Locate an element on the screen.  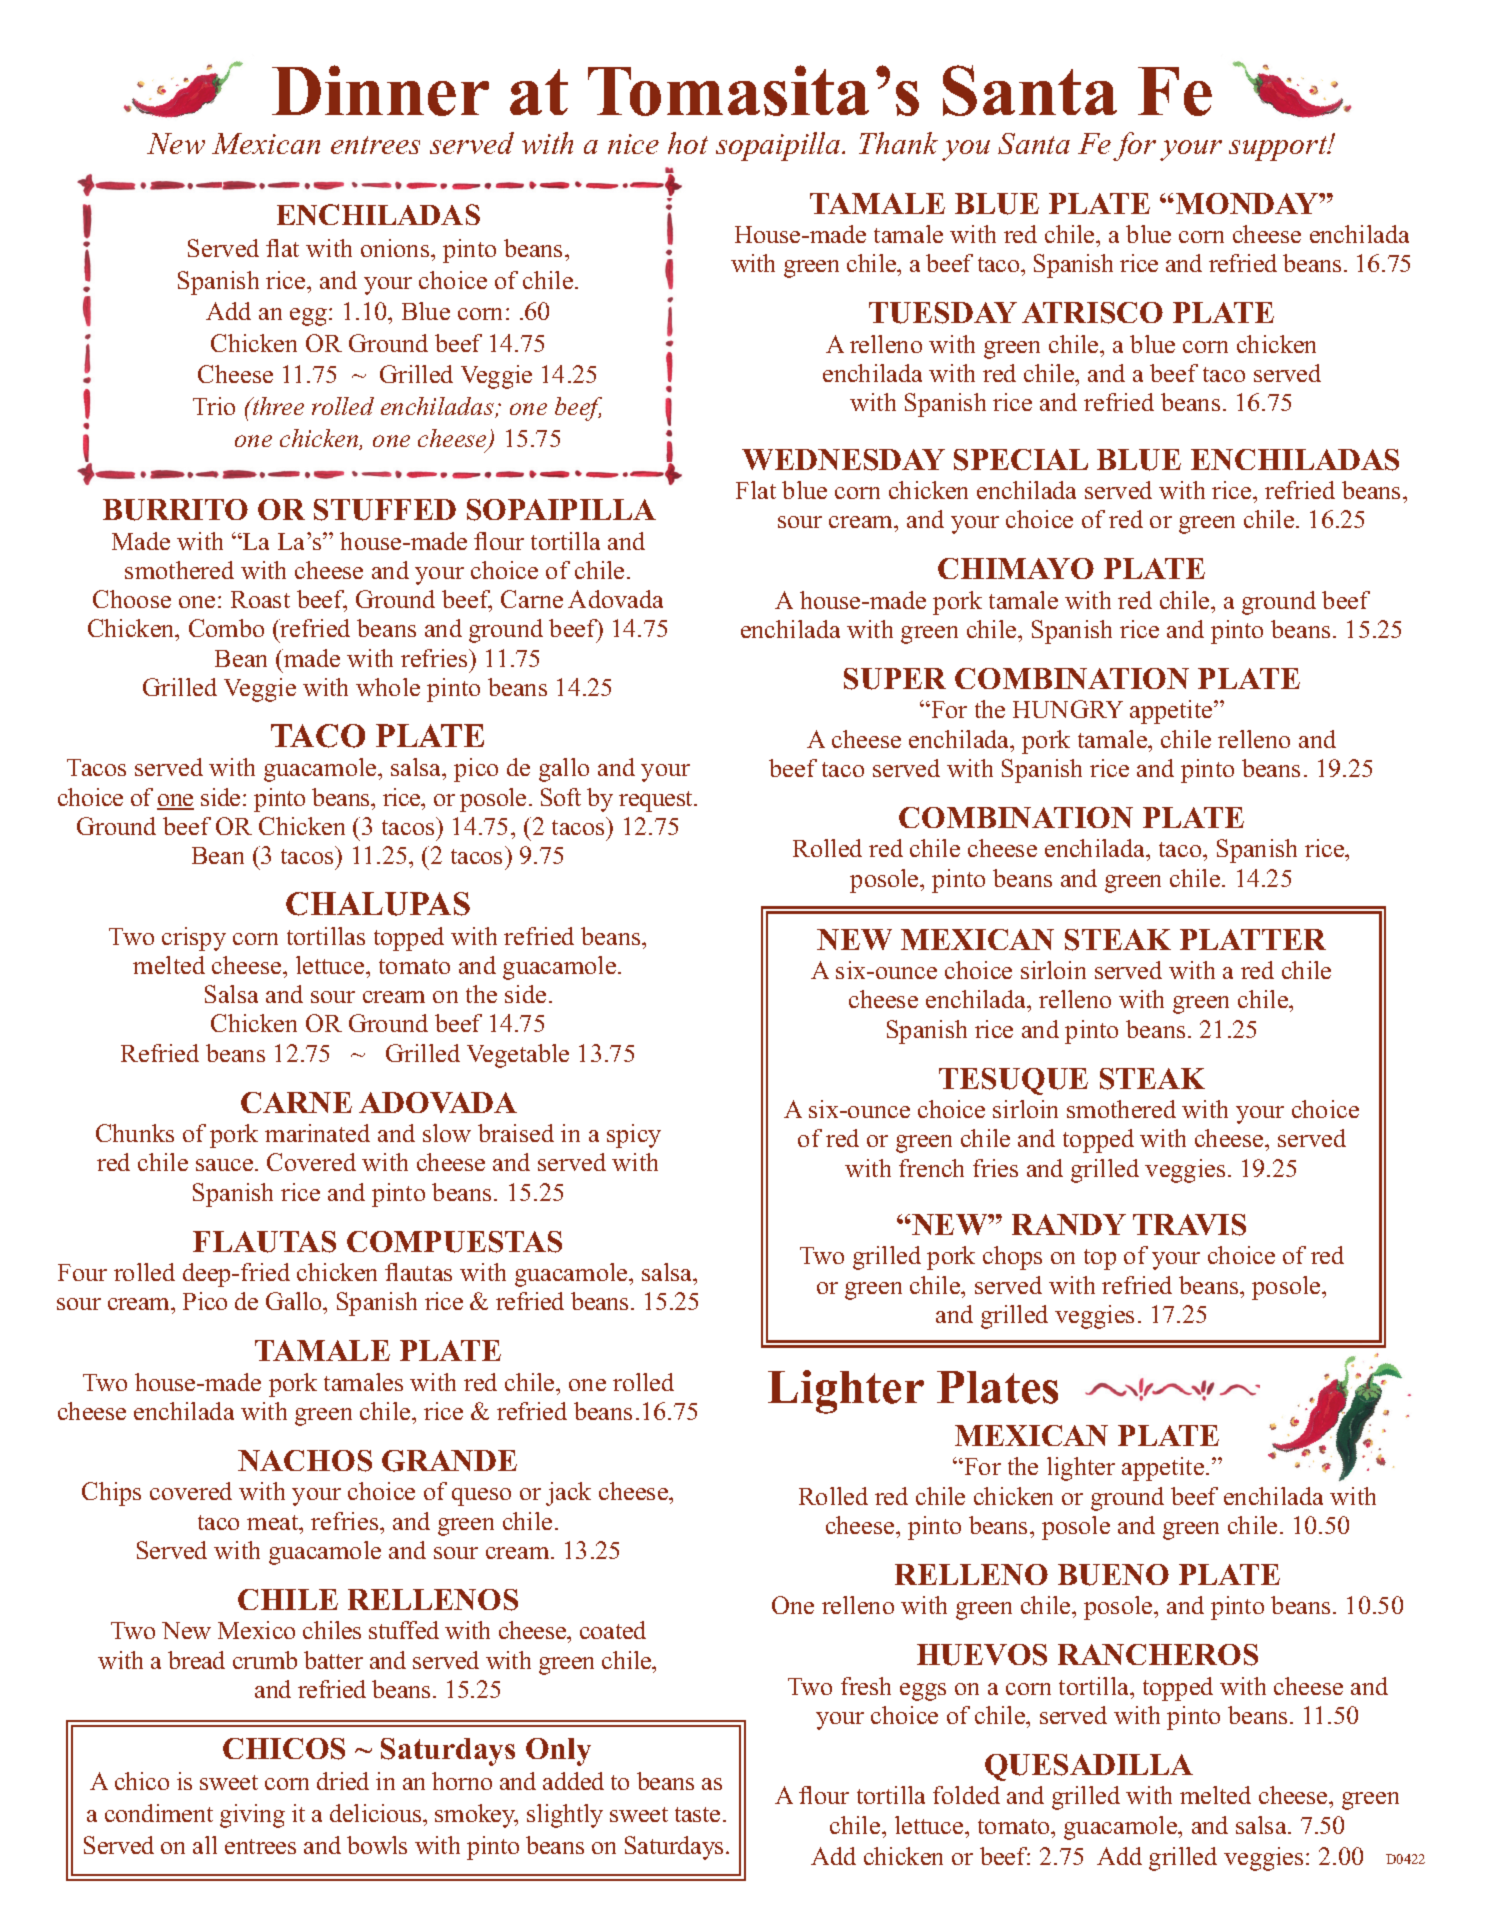
RANDY is located at coordinates (1069, 1224).
